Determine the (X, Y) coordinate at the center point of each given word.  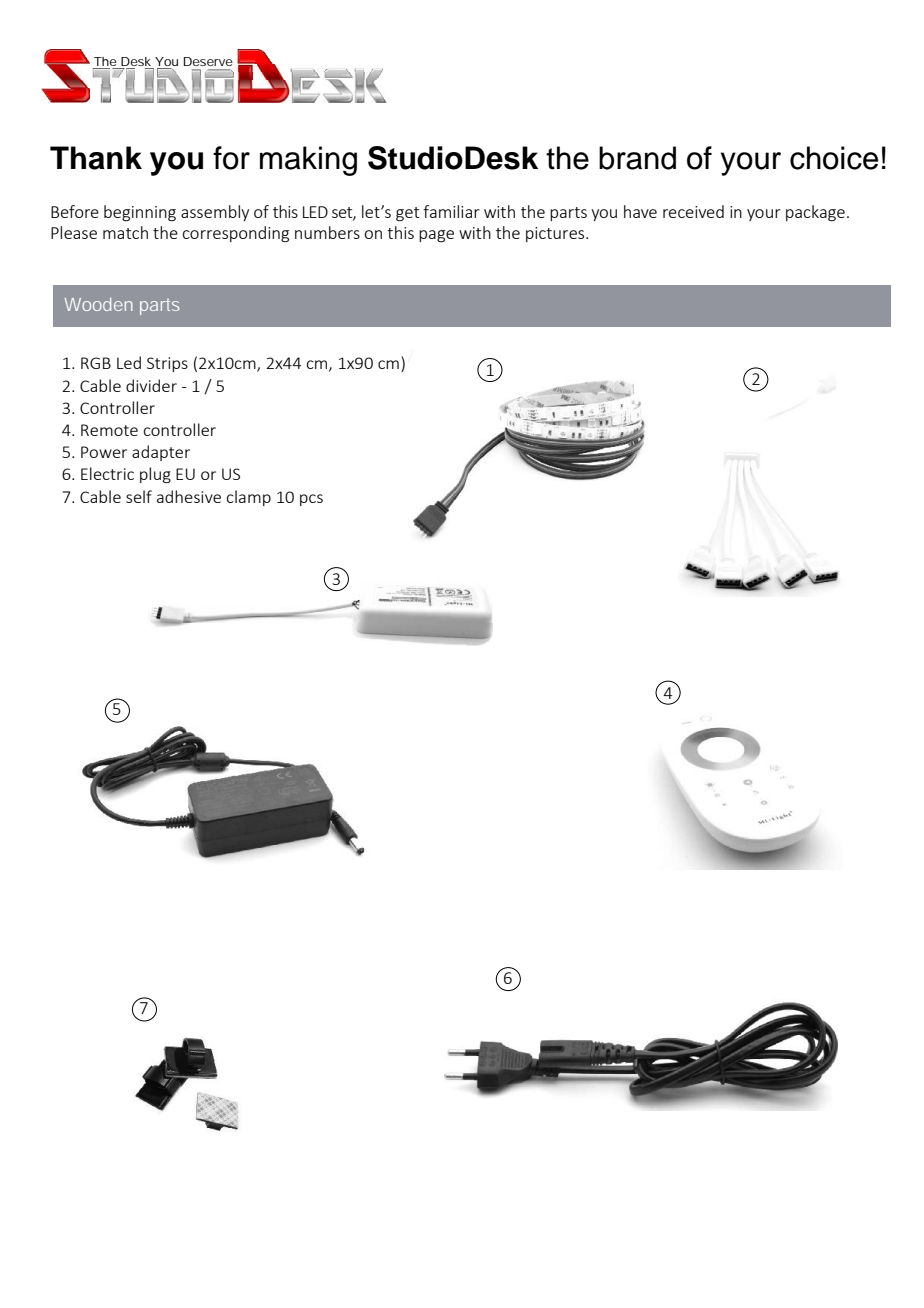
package (815, 213)
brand (637, 158)
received (693, 211)
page (436, 236)
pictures (556, 234)
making (308, 161)
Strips (167, 364)
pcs (311, 500)
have (640, 211)
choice (834, 158)
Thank (96, 158)
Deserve (208, 61)
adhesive (189, 496)
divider (151, 385)
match (125, 232)
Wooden (99, 304)
